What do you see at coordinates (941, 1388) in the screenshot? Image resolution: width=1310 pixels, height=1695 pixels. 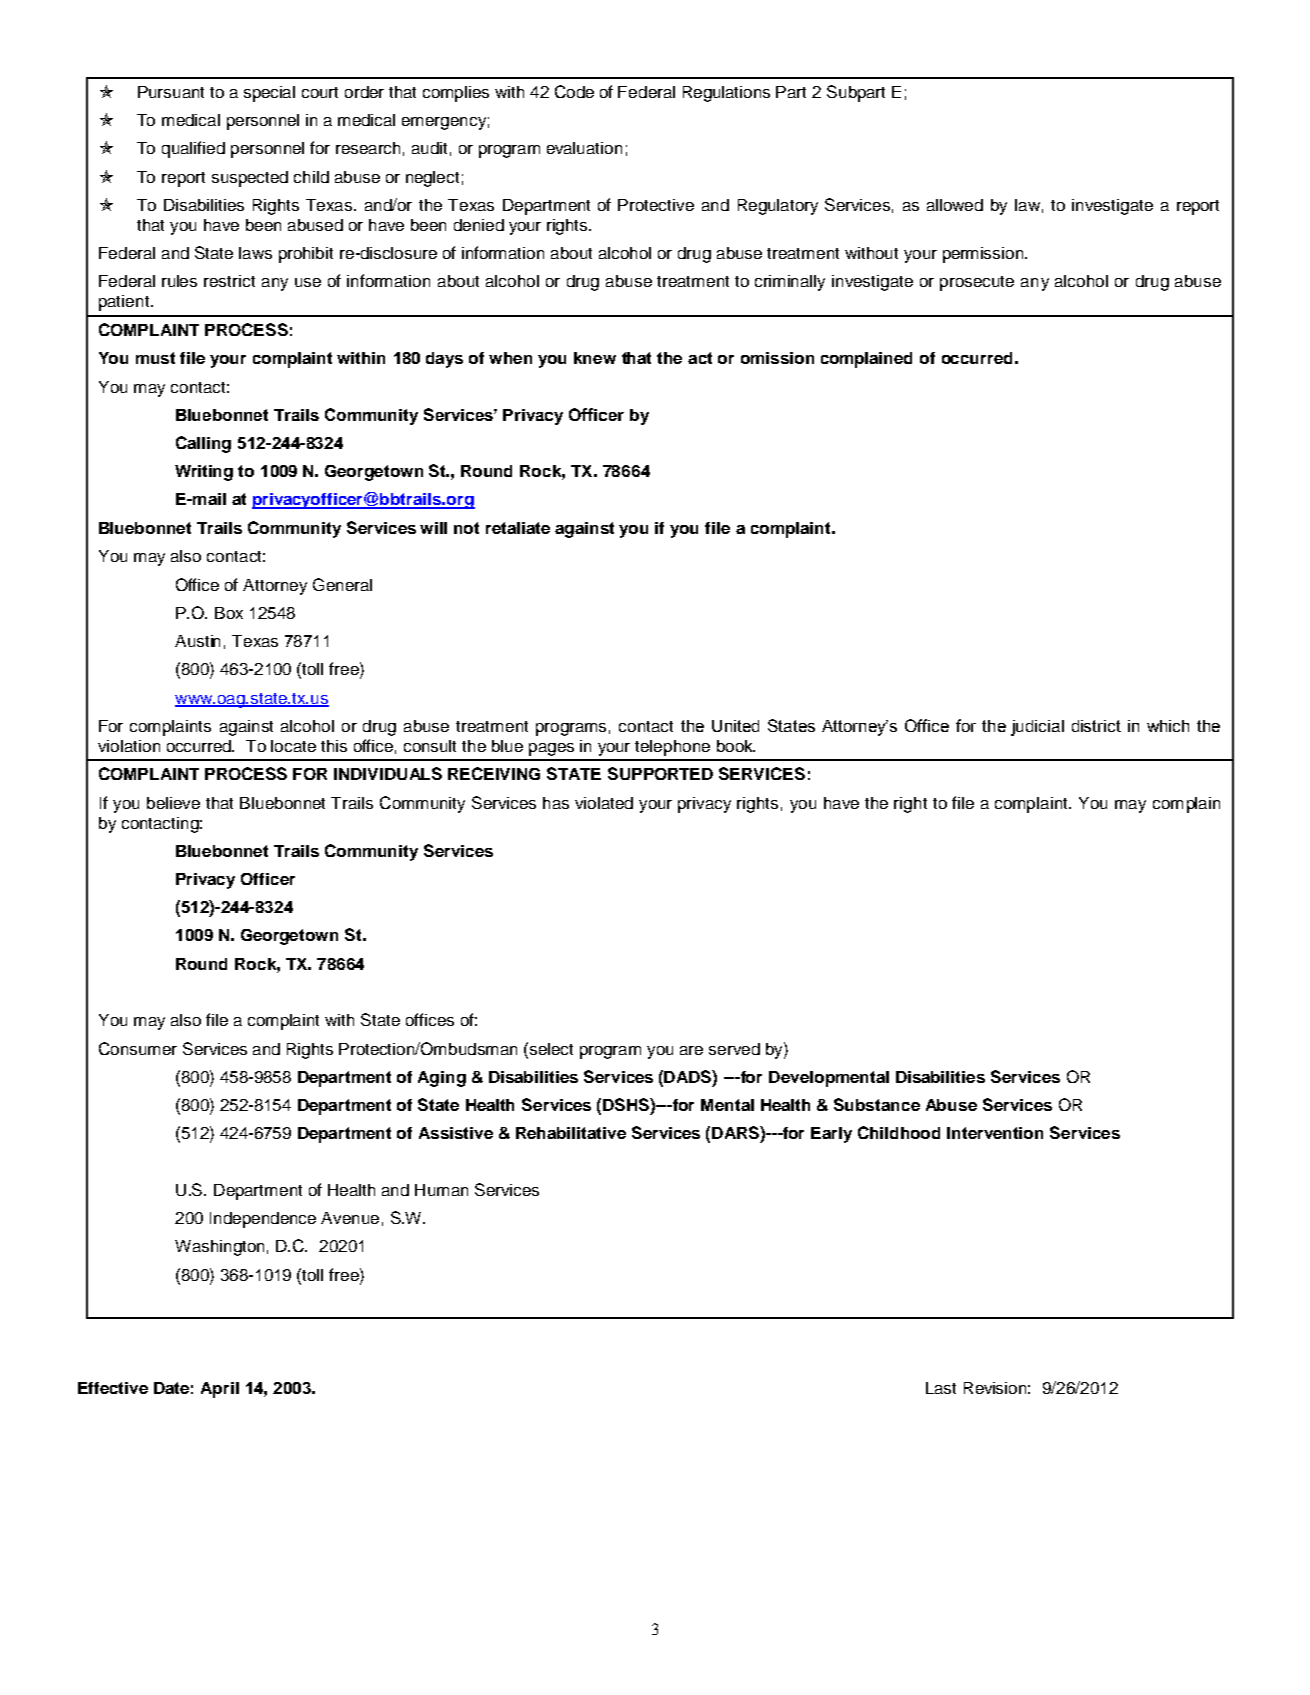 I see `Last` at bounding box center [941, 1388].
